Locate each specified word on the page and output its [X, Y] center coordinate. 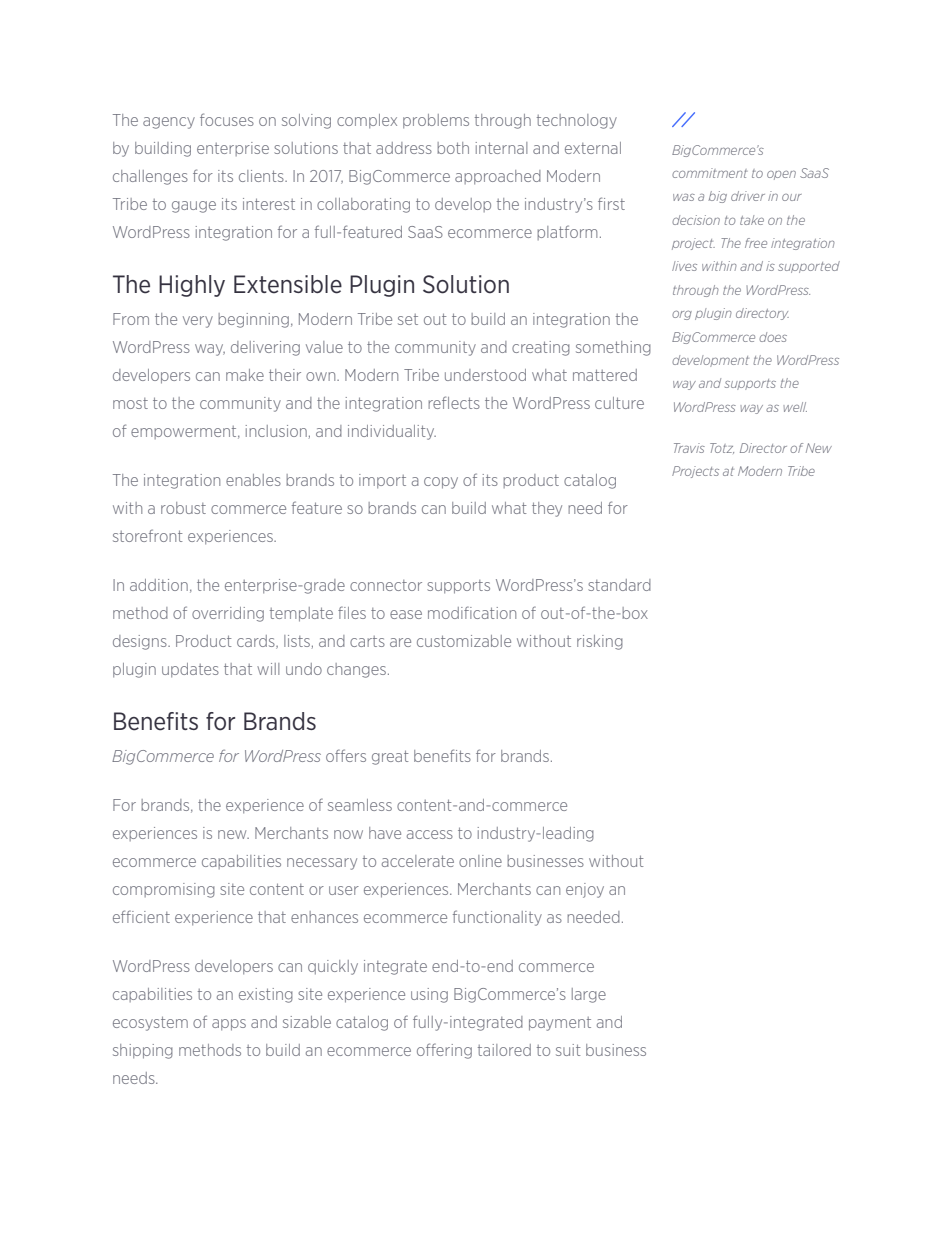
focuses [227, 119]
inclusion [276, 431]
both [453, 148]
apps [229, 1025]
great [390, 757]
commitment [710, 173]
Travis [689, 448]
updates [190, 670]
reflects [454, 402]
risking [600, 642]
